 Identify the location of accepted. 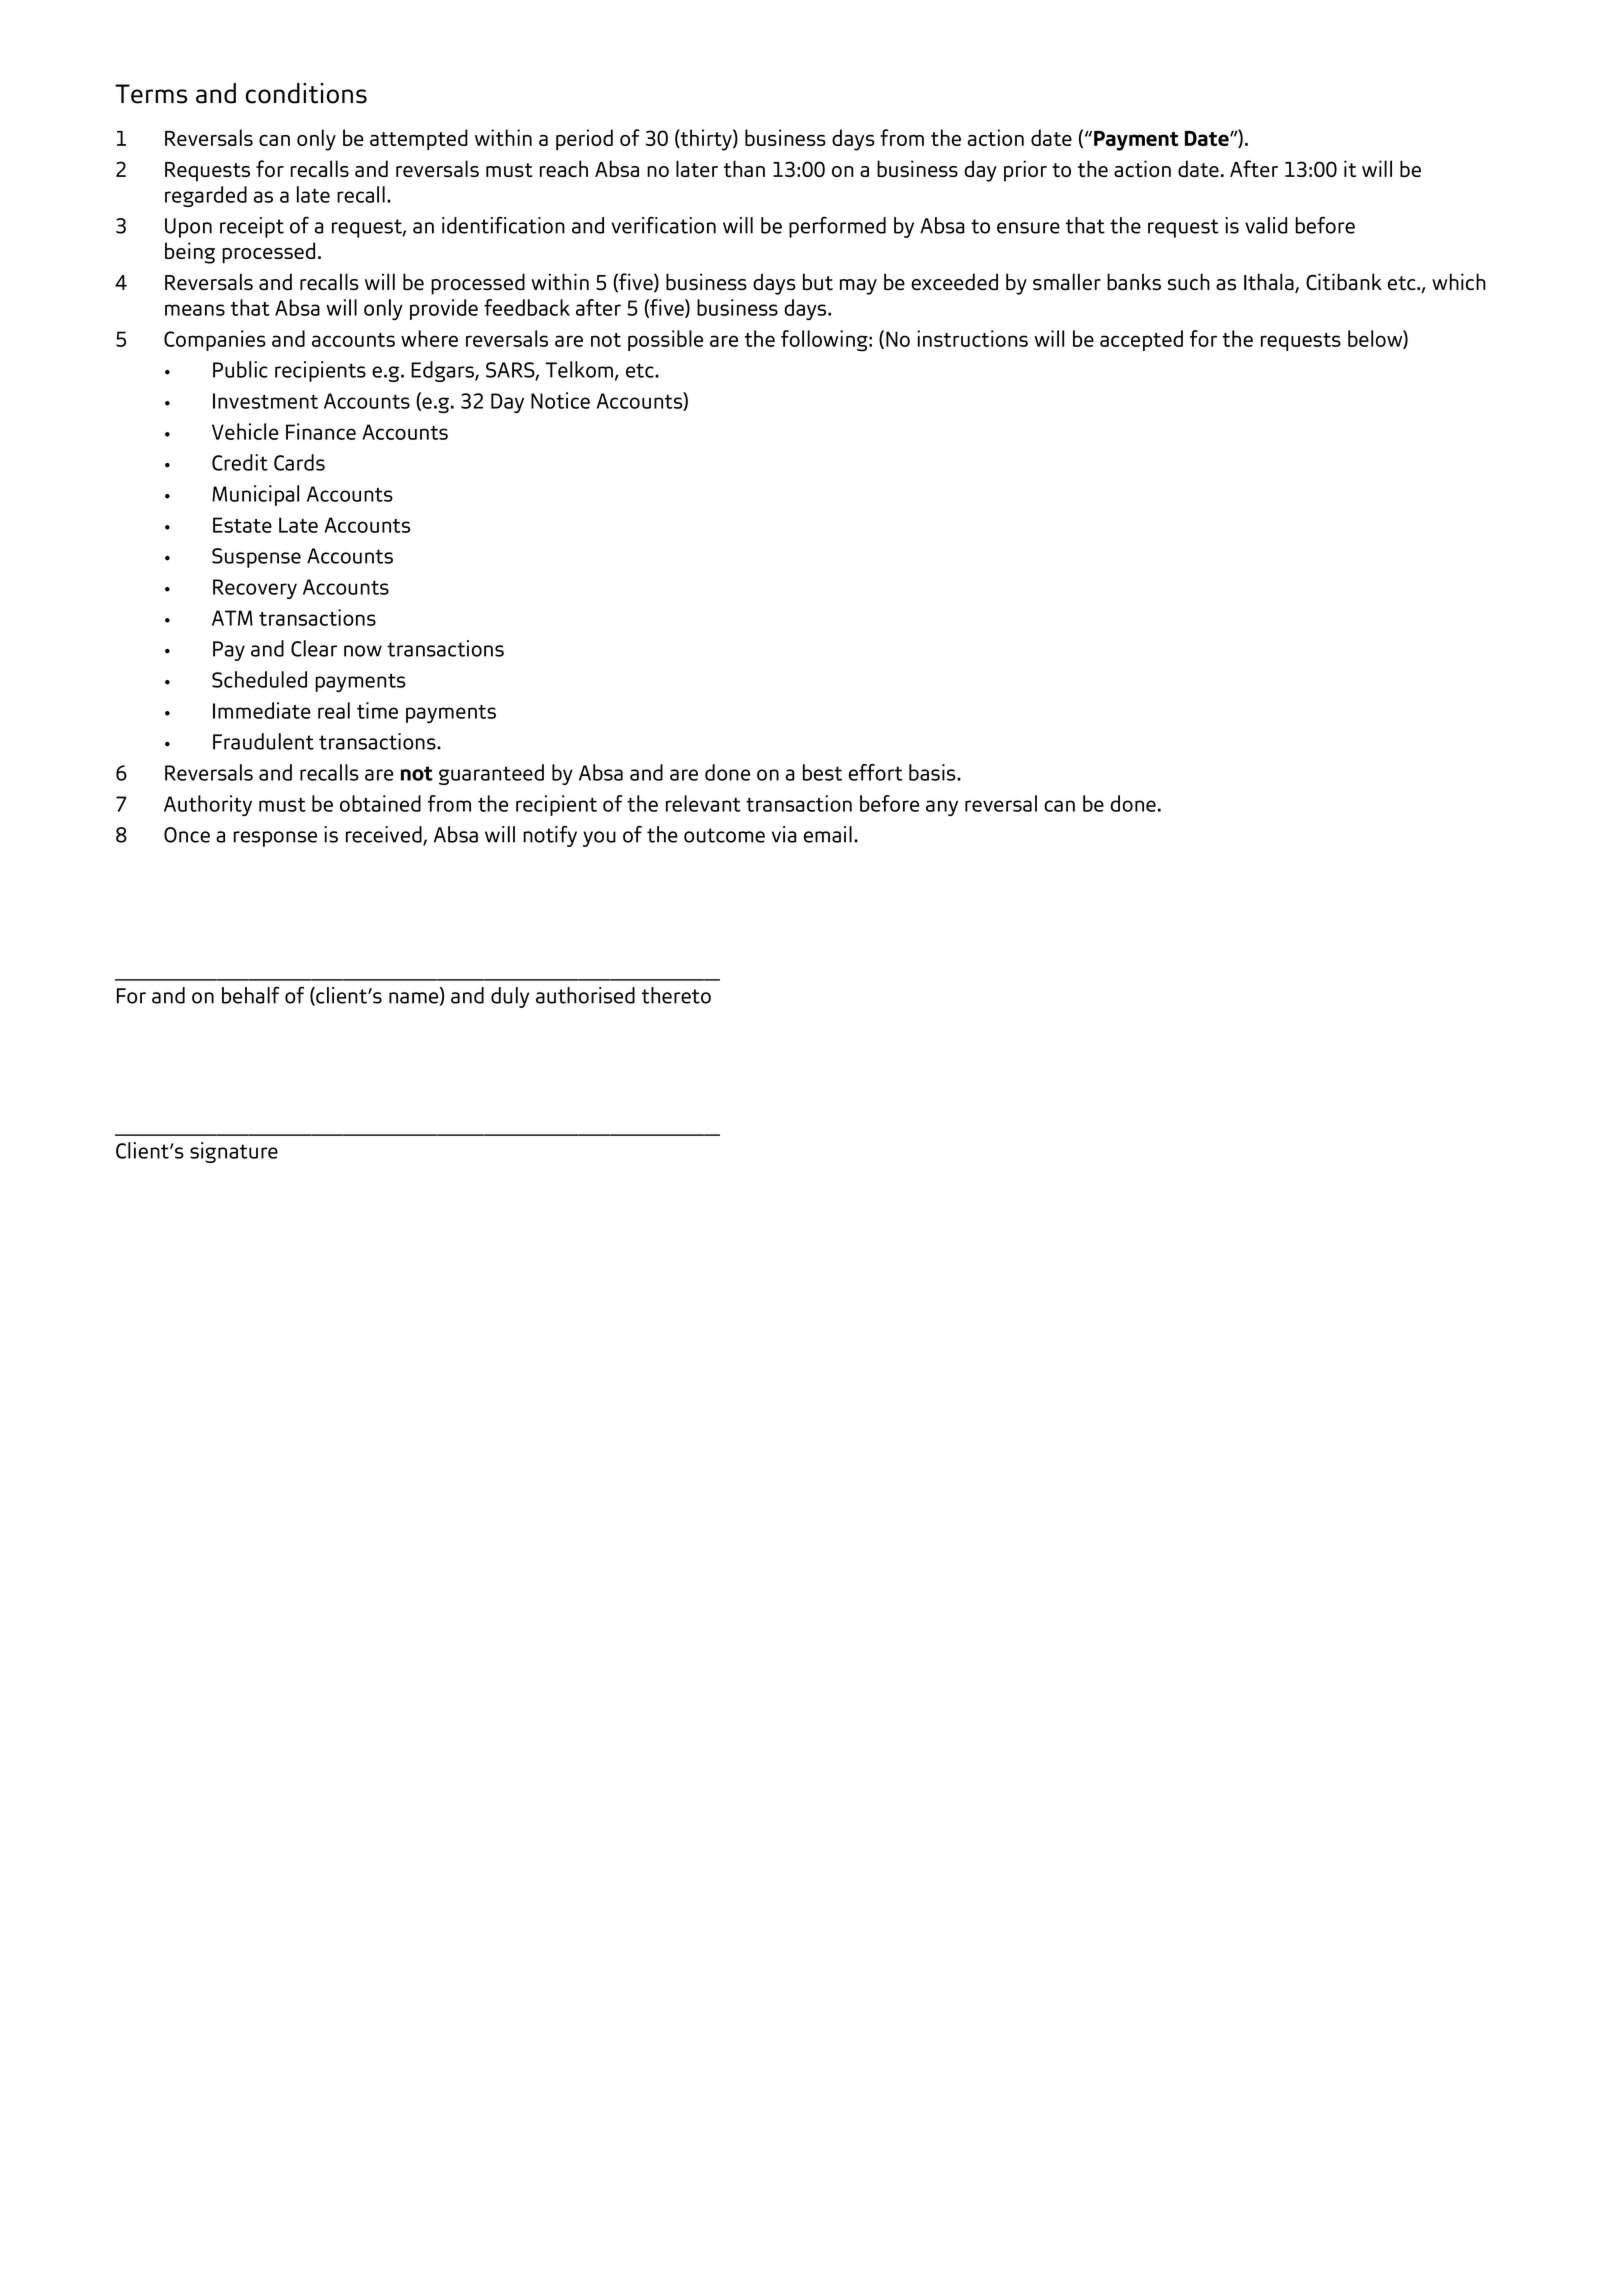
(1141, 340).
